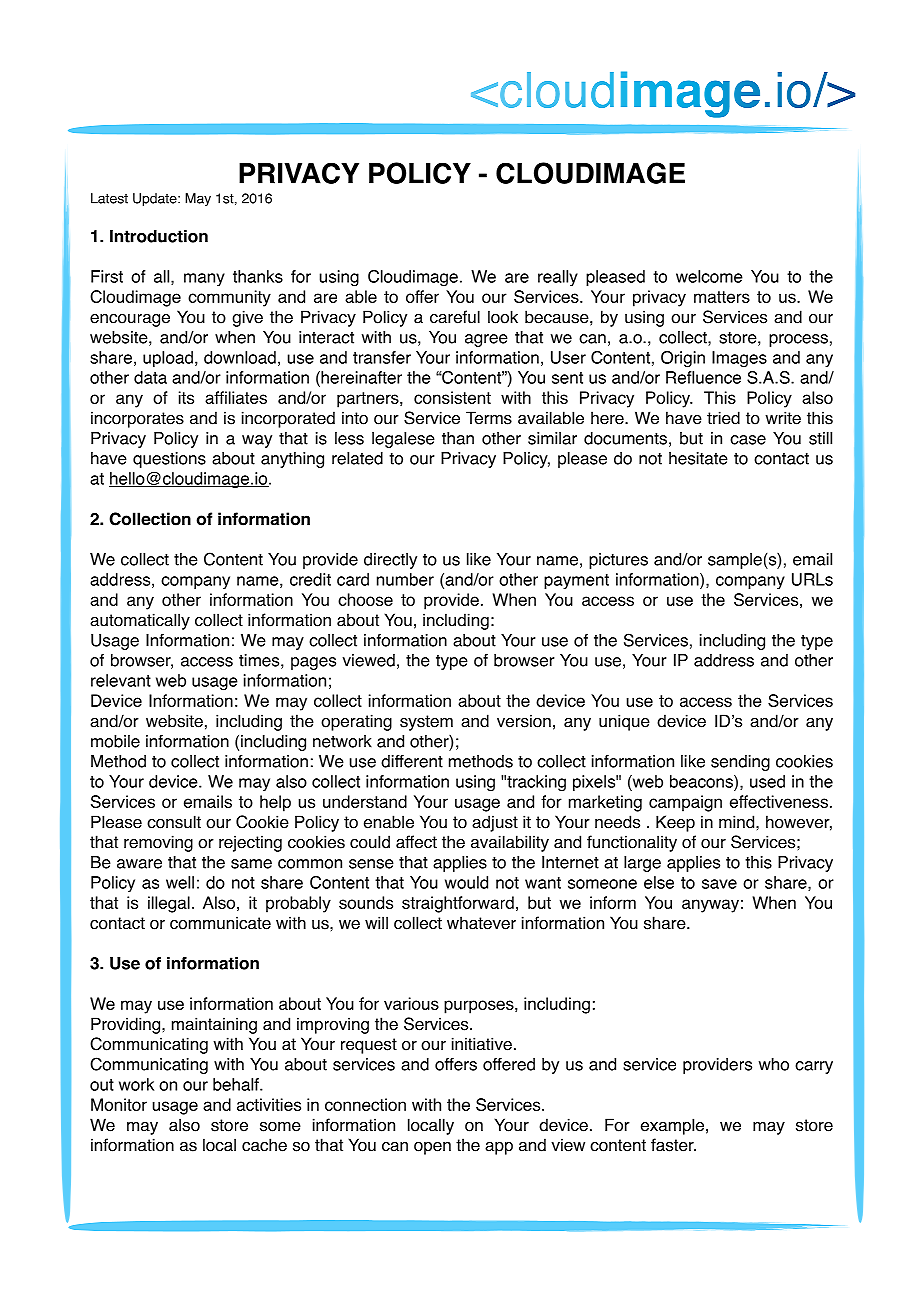 The height and width of the screenshot is (1308, 924). What do you see at coordinates (672, 1126) in the screenshot?
I see `example` at bounding box center [672, 1126].
